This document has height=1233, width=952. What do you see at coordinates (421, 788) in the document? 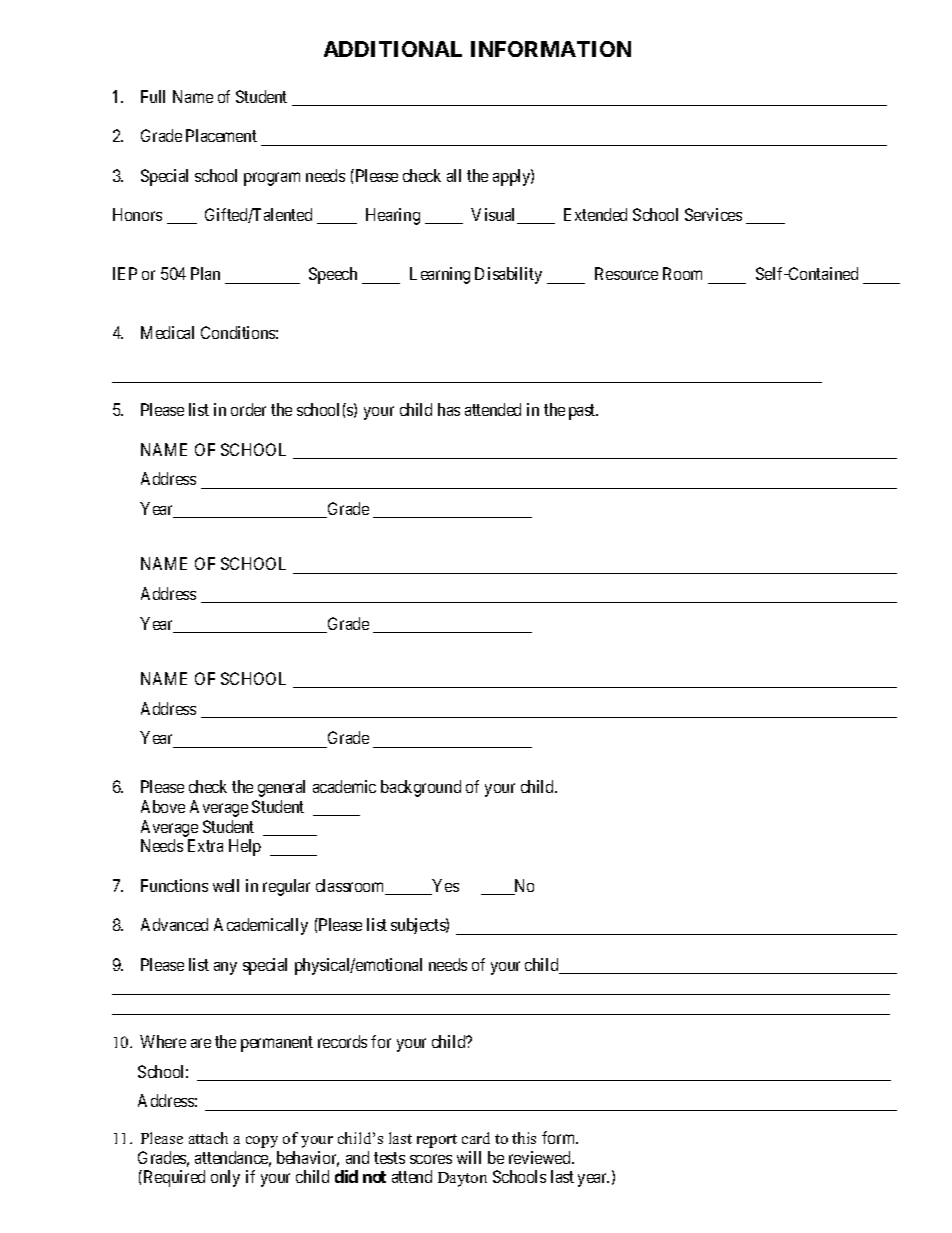
I see `background` at bounding box center [421, 788].
